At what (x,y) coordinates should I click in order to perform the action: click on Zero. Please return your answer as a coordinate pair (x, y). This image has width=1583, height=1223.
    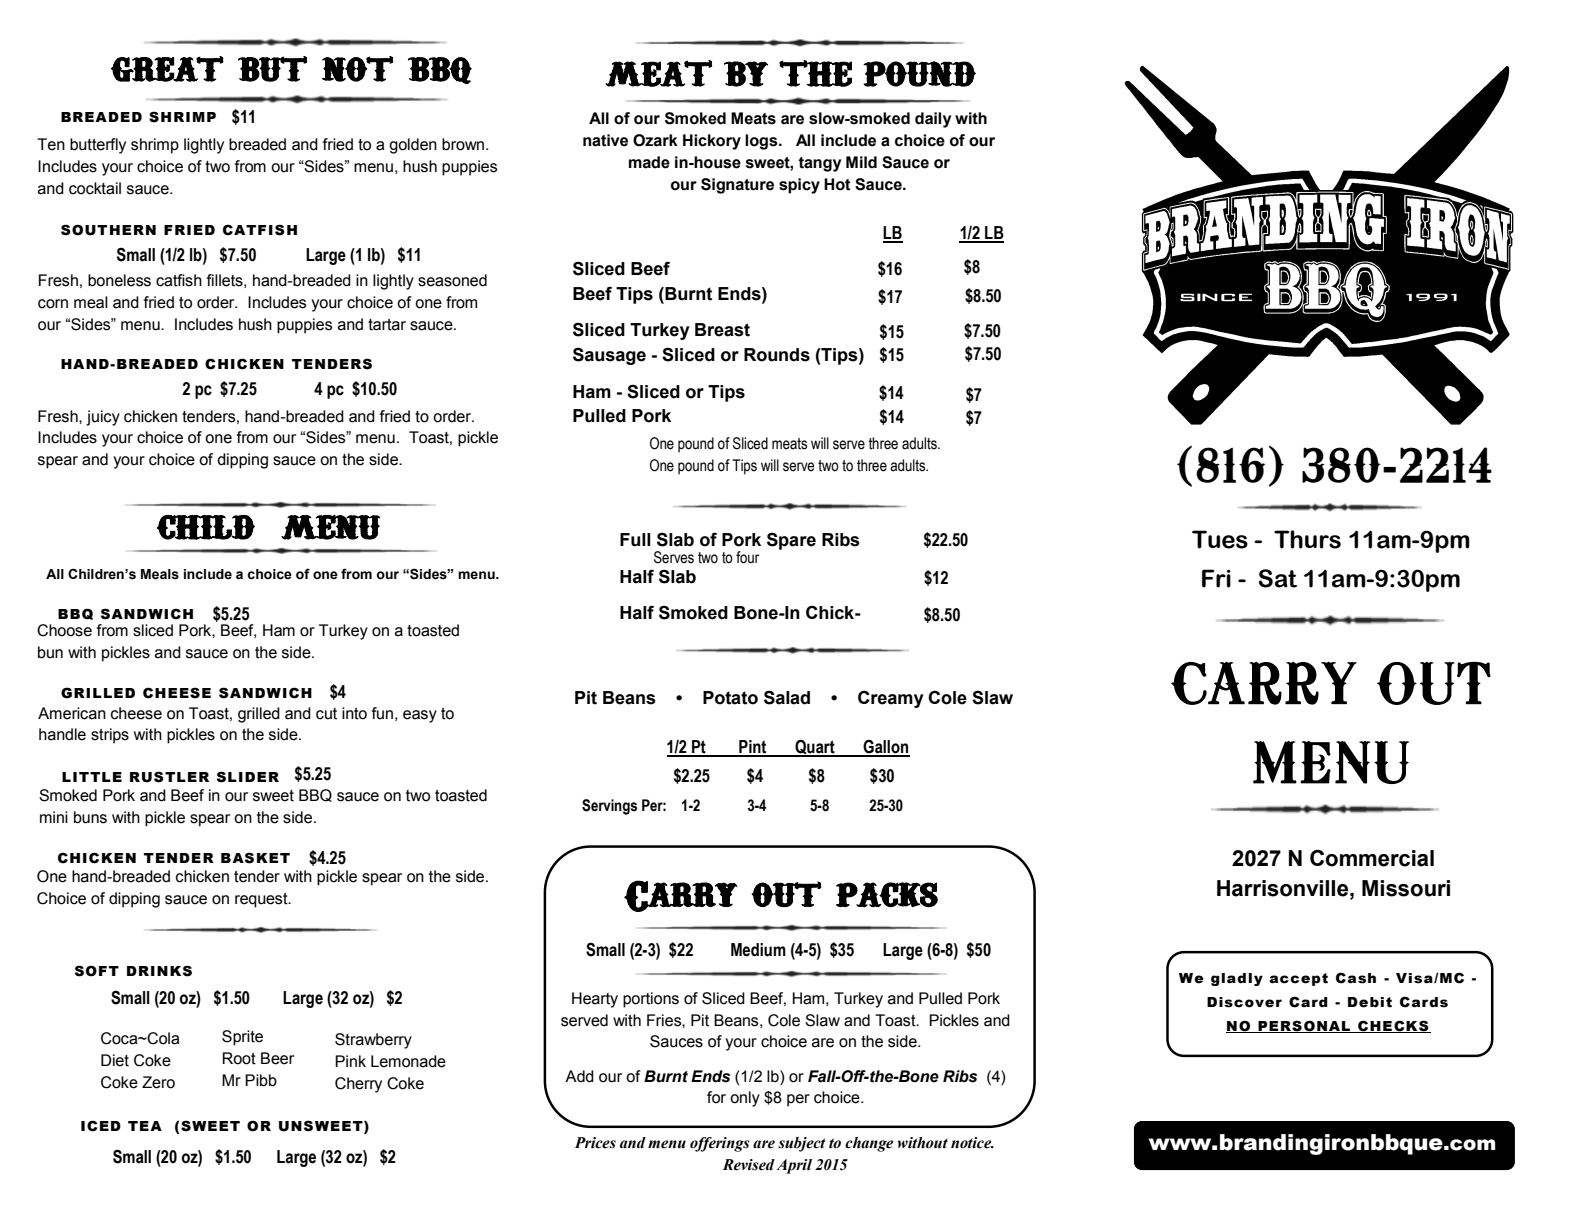
    Looking at the image, I should click on (158, 1082).
